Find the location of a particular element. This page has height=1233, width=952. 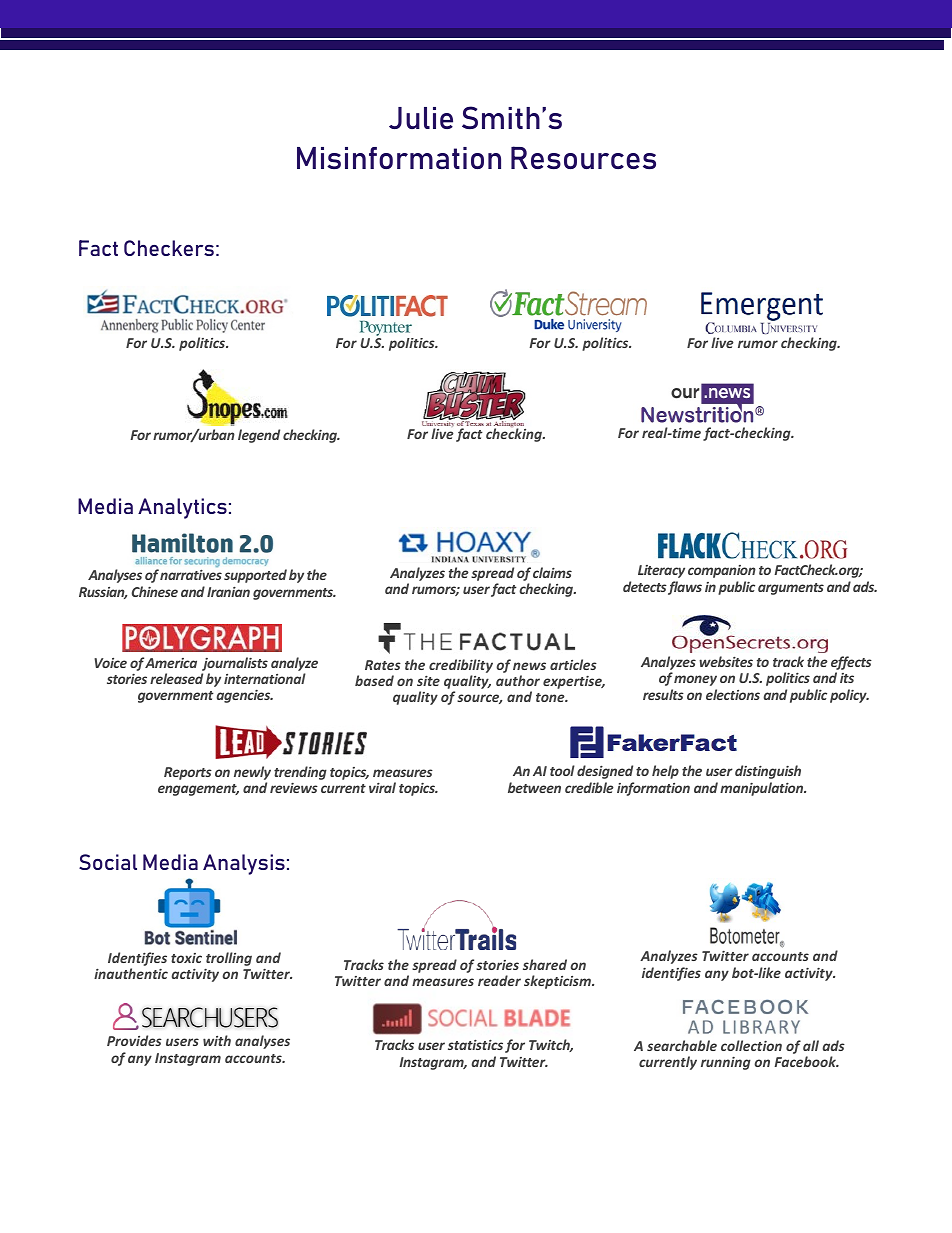

Checkers is located at coordinates (169, 248).
